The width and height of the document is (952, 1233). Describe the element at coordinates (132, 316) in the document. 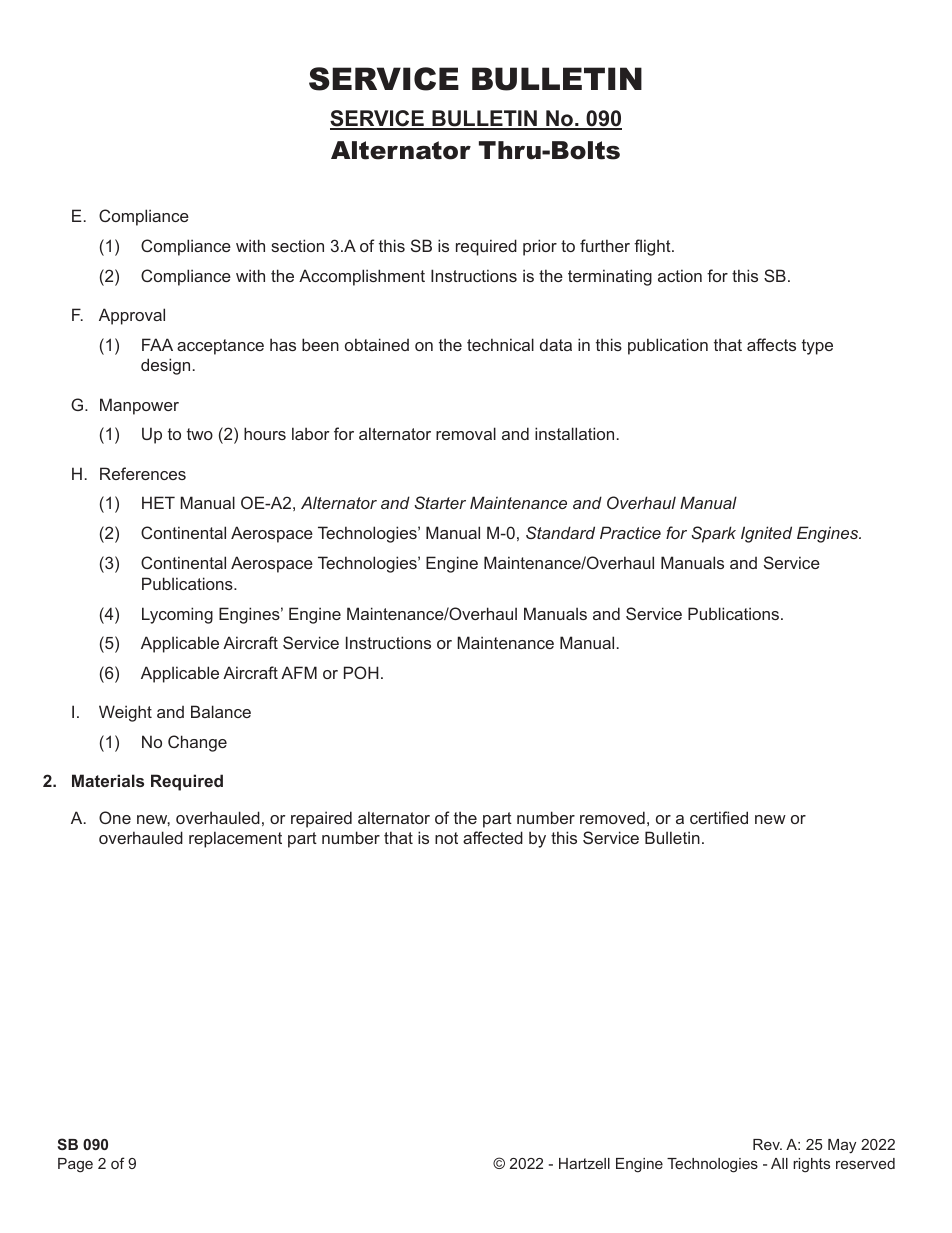

I see `Approval` at that location.
